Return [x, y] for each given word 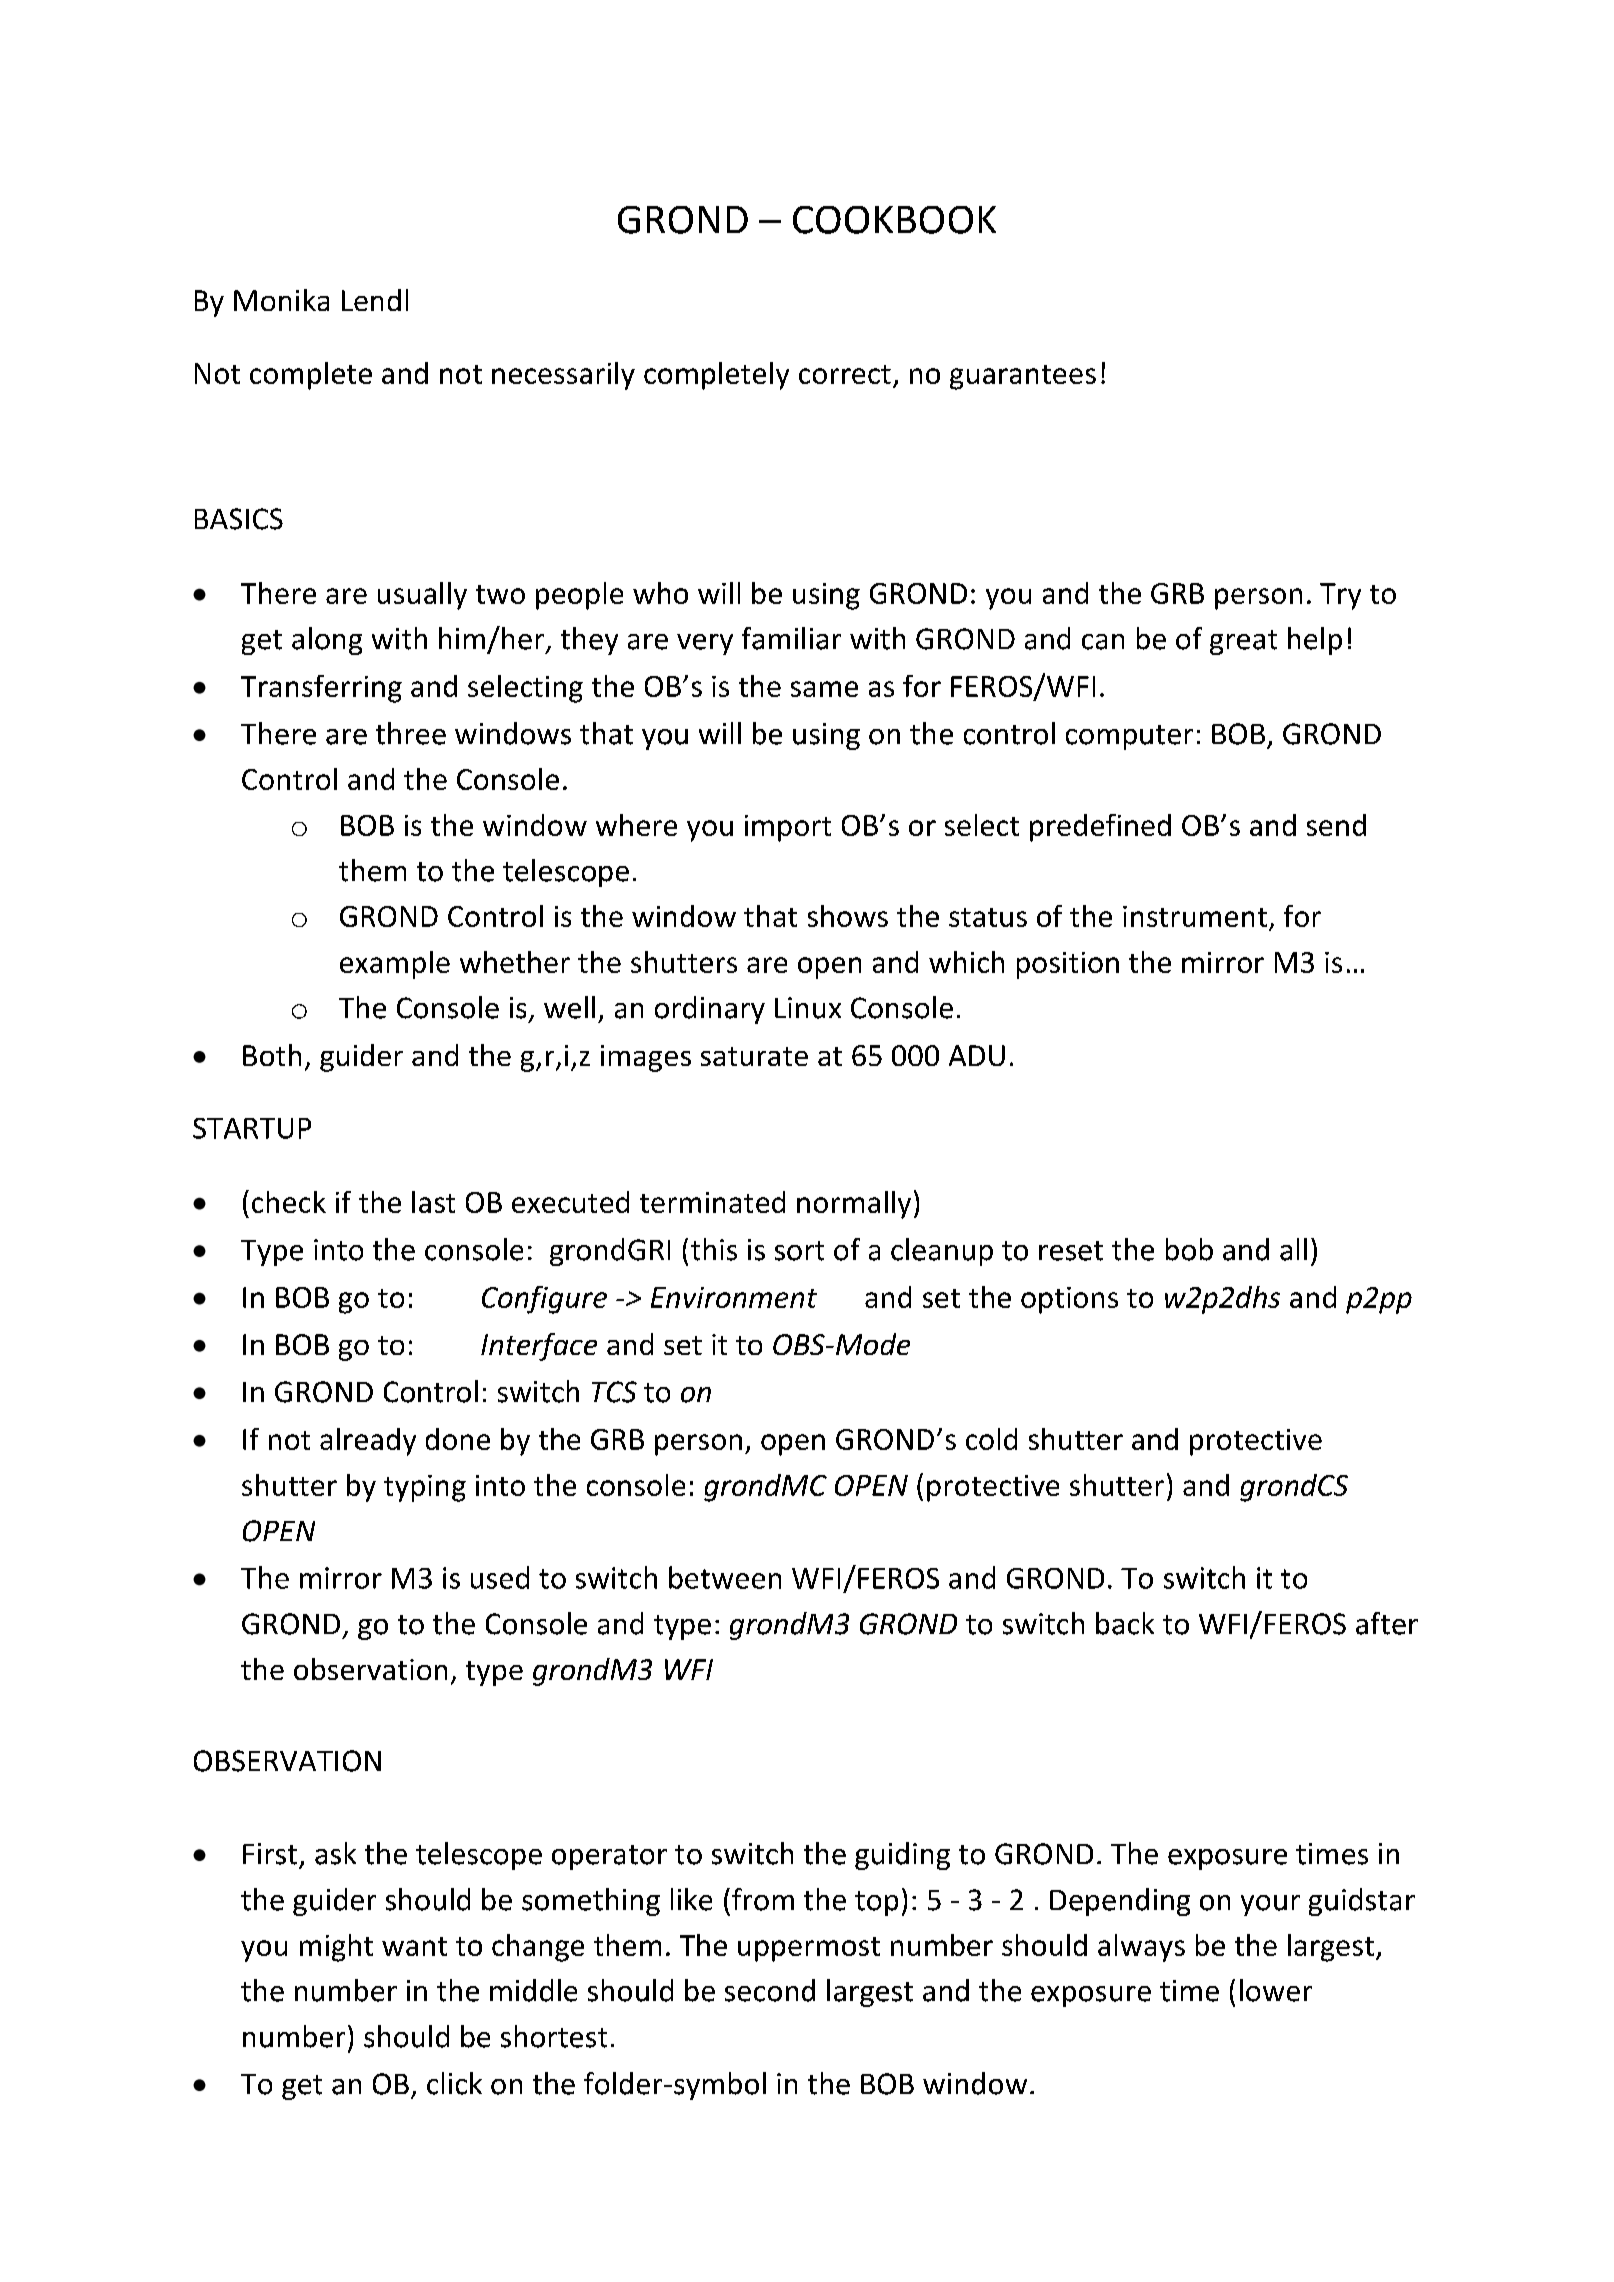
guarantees [1023, 377]
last [433, 1202]
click [454, 2083]
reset [1071, 1251]
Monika [281, 300]
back [1125, 1623]
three [411, 733]
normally [854, 1205]
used [500, 1577]
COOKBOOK [894, 220]
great [1243, 642]
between [725, 1577]
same [824, 689]
